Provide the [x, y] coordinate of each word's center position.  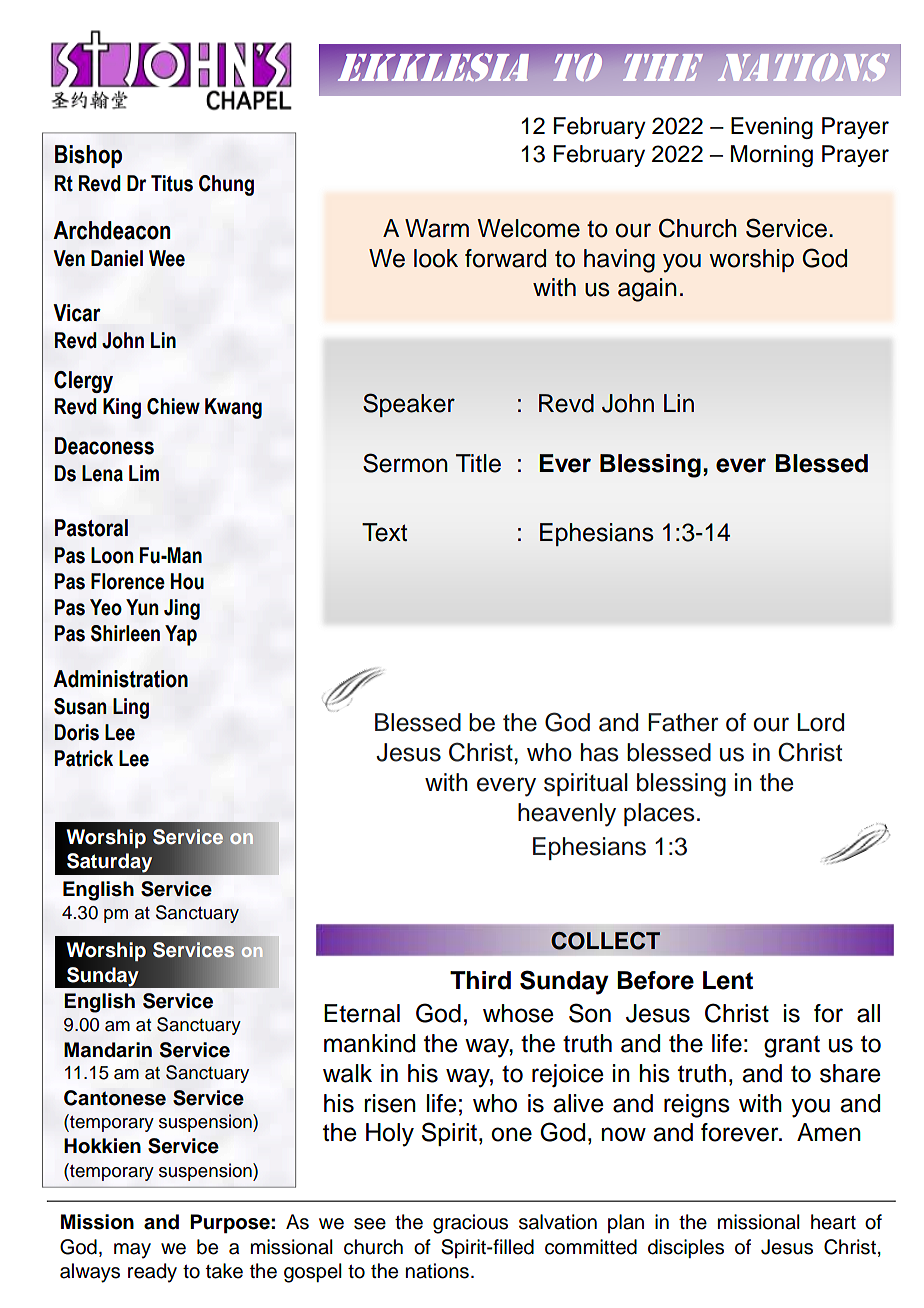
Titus [172, 183]
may [132, 1251]
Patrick [84, 758]
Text [384, 532]
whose [518, 1013]
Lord [820, 722]
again [647, 290]
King [122, 408]
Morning [772, 156]
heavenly [567, 815]
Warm [437, 228]
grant [792, 1046]
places [659, 814]
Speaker [409, 405]
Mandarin [108, 1050]
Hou [187, 581]
